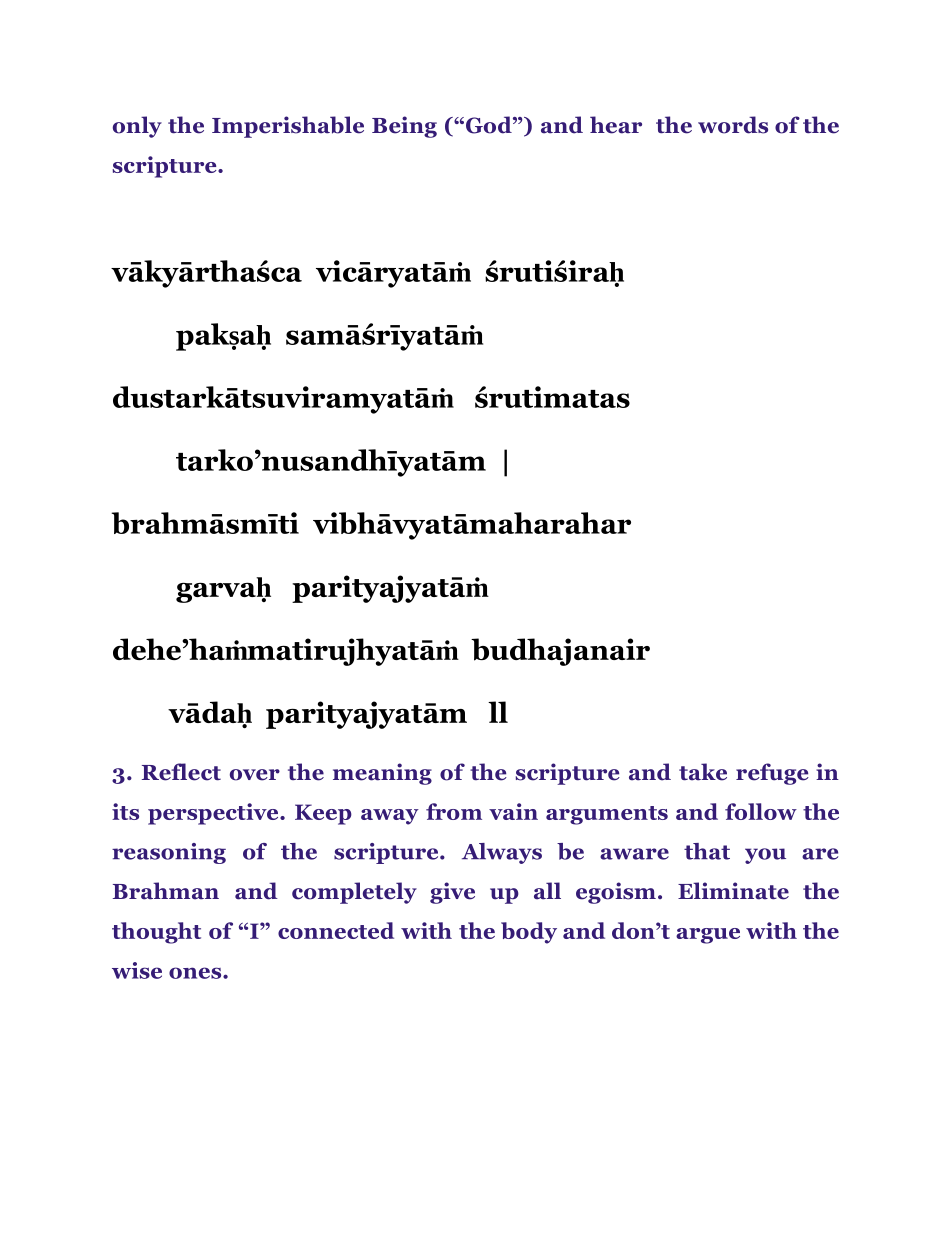 This screenshot has height=1233, width=952. Describe the element at coordinates (255, 775) in the screenshot. I see `over` at that location.
